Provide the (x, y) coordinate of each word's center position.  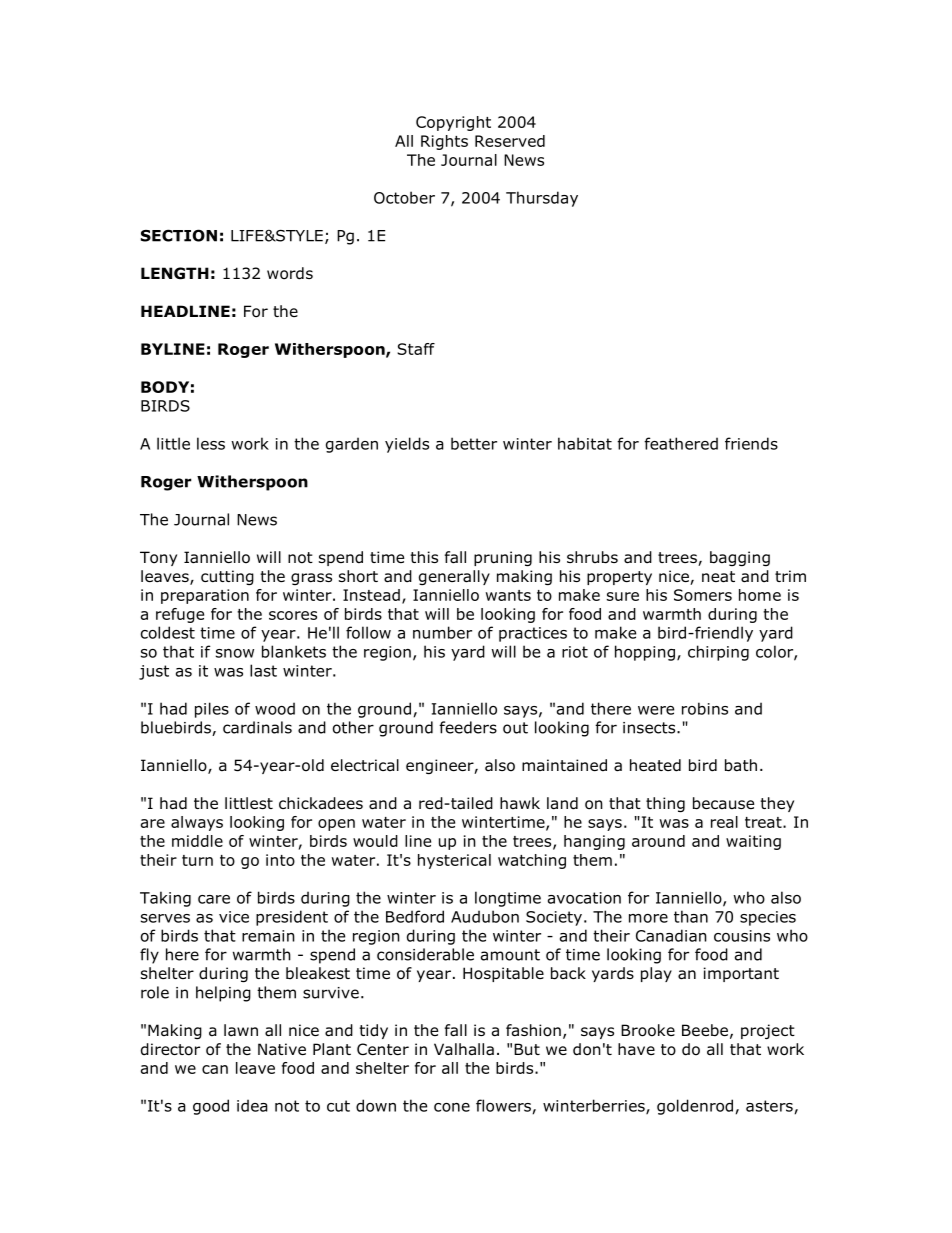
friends (751, 443)
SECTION (179, 235)
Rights (444, 142)
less (211, 443)
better (474, 443)
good (211, 1107)
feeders (468, 727)
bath (741, 765)
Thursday (542, 199)
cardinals (257, 727)
